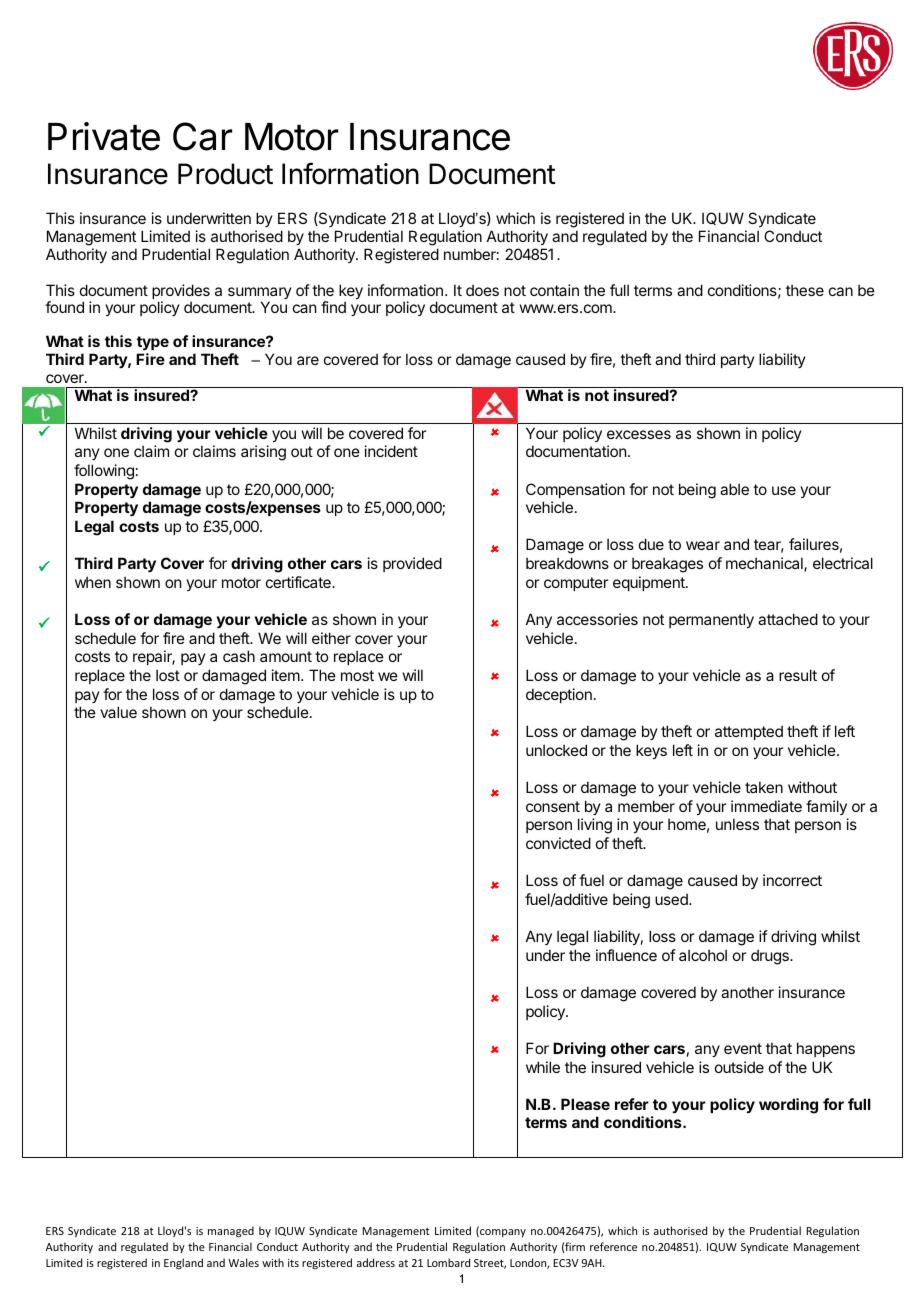 This page has width=924, height=1308. Describe the element at coordinates (104, 472) in the page. I see `following` at that location.
